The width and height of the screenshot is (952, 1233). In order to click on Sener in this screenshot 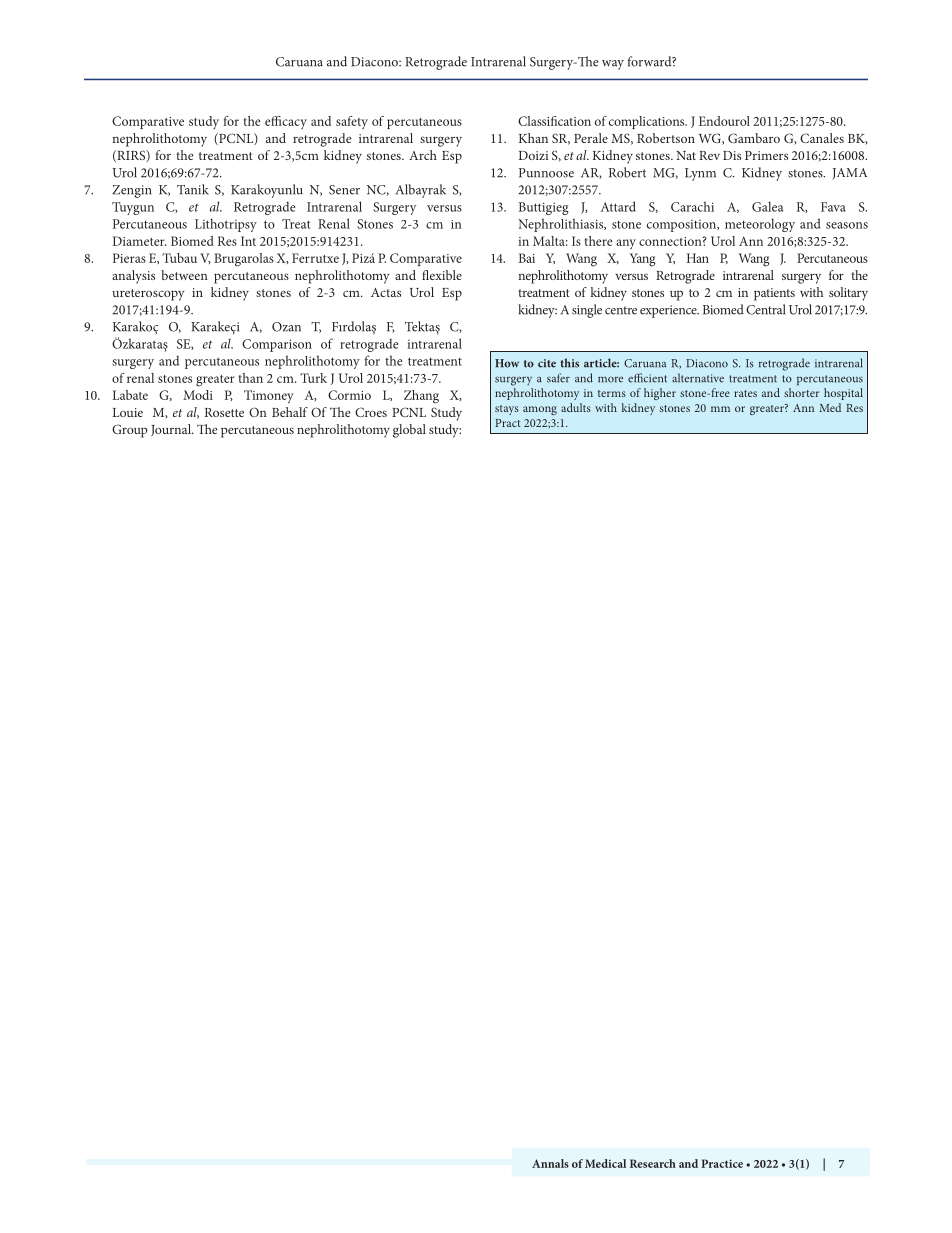, I will do `click(344, 190)`.
